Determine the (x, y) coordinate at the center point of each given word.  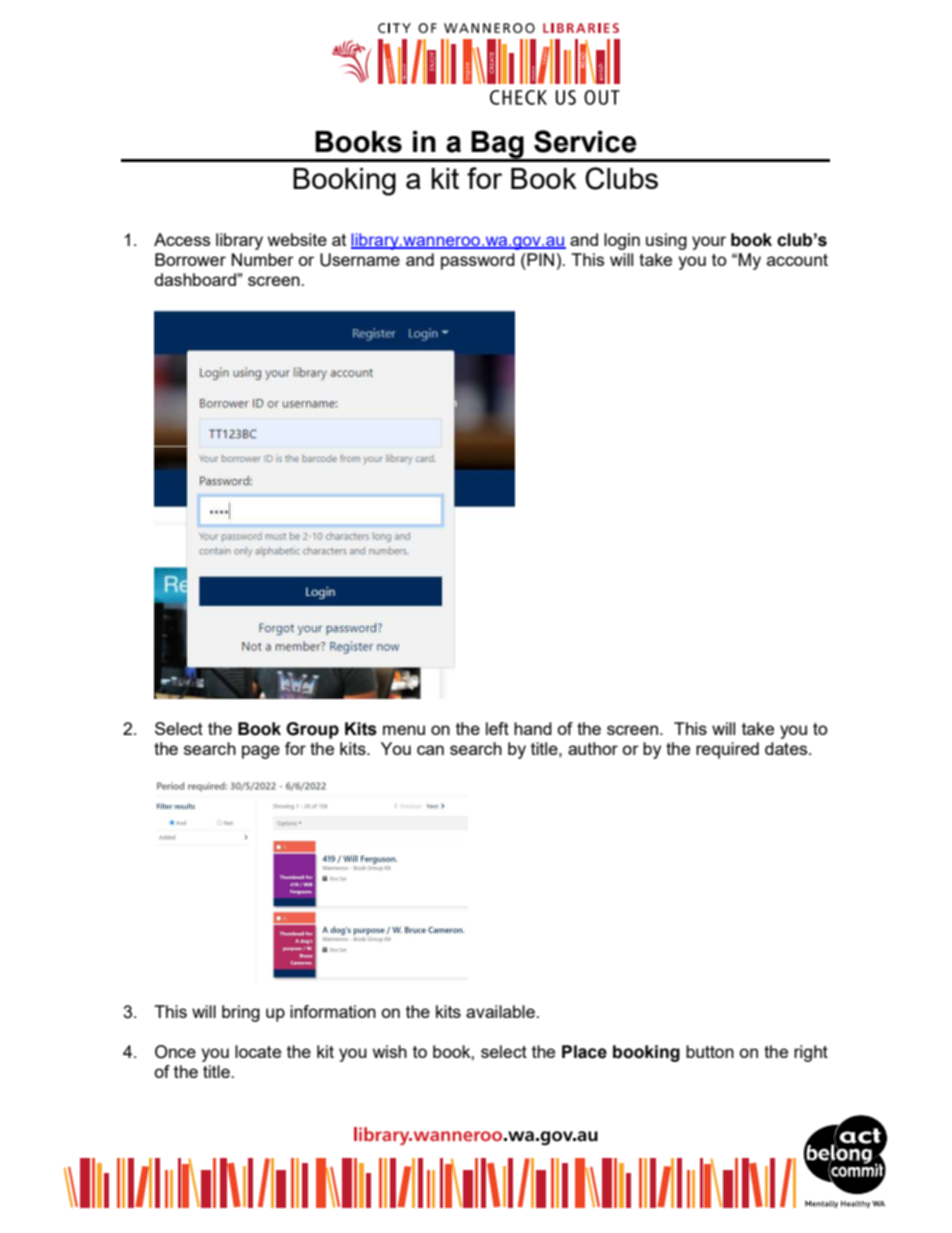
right (811, 1053)
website (297, 239)
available (501, 1011)
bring (241, 1013)
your (709, 243)
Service (585, 141)
